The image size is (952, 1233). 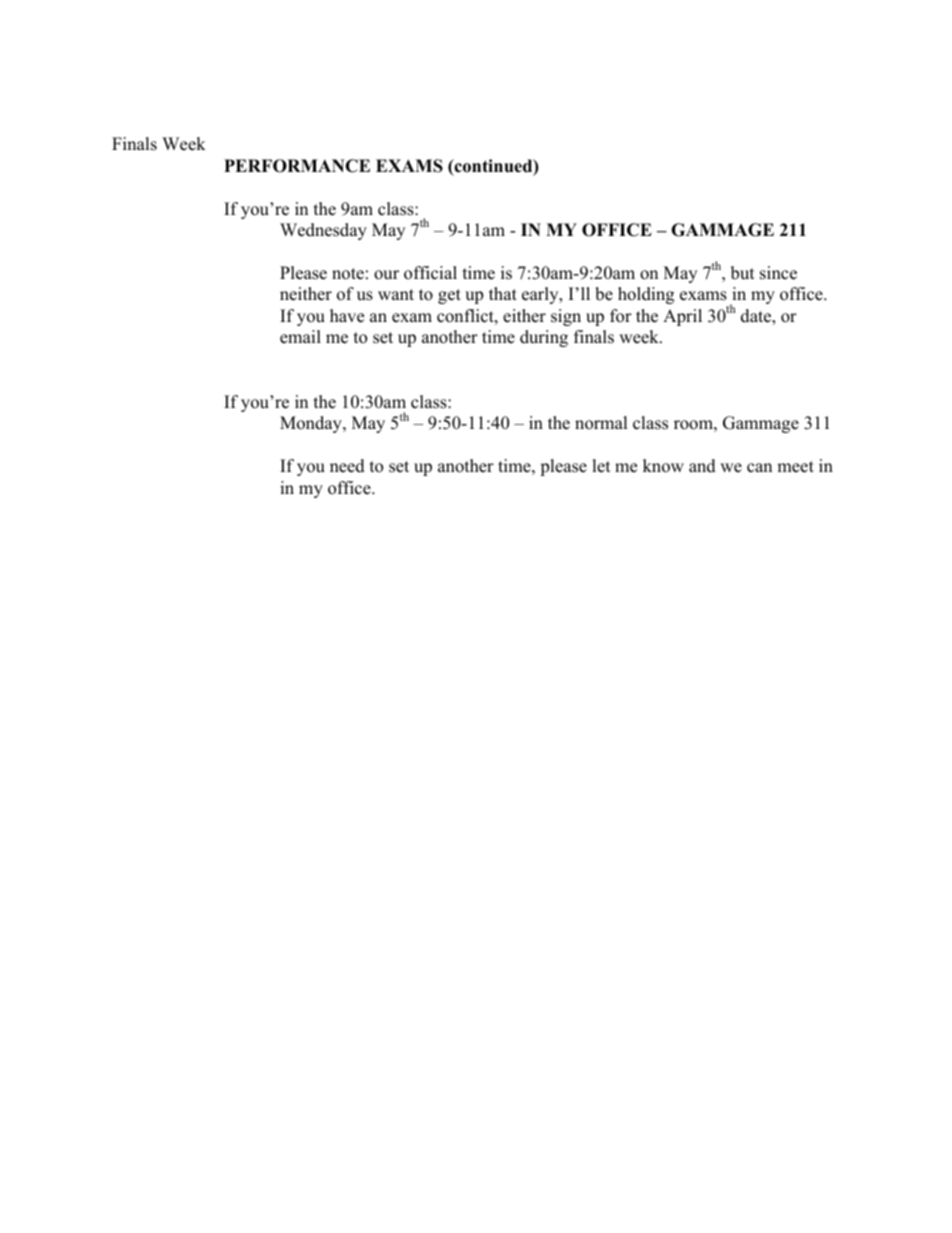 I want to click on April, so click(x=682, y=317).
